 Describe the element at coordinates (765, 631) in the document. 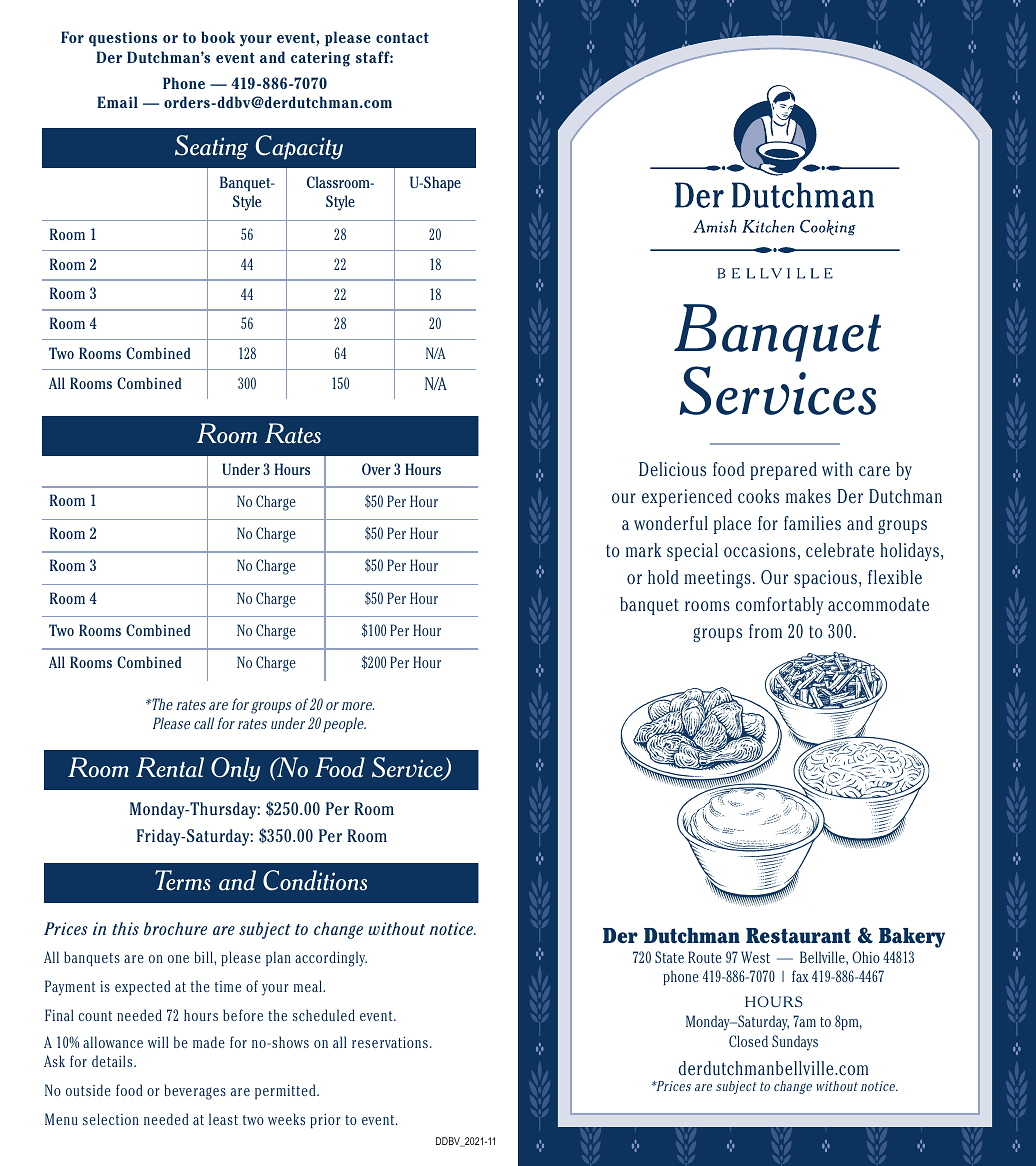

I see `from` at that location.
